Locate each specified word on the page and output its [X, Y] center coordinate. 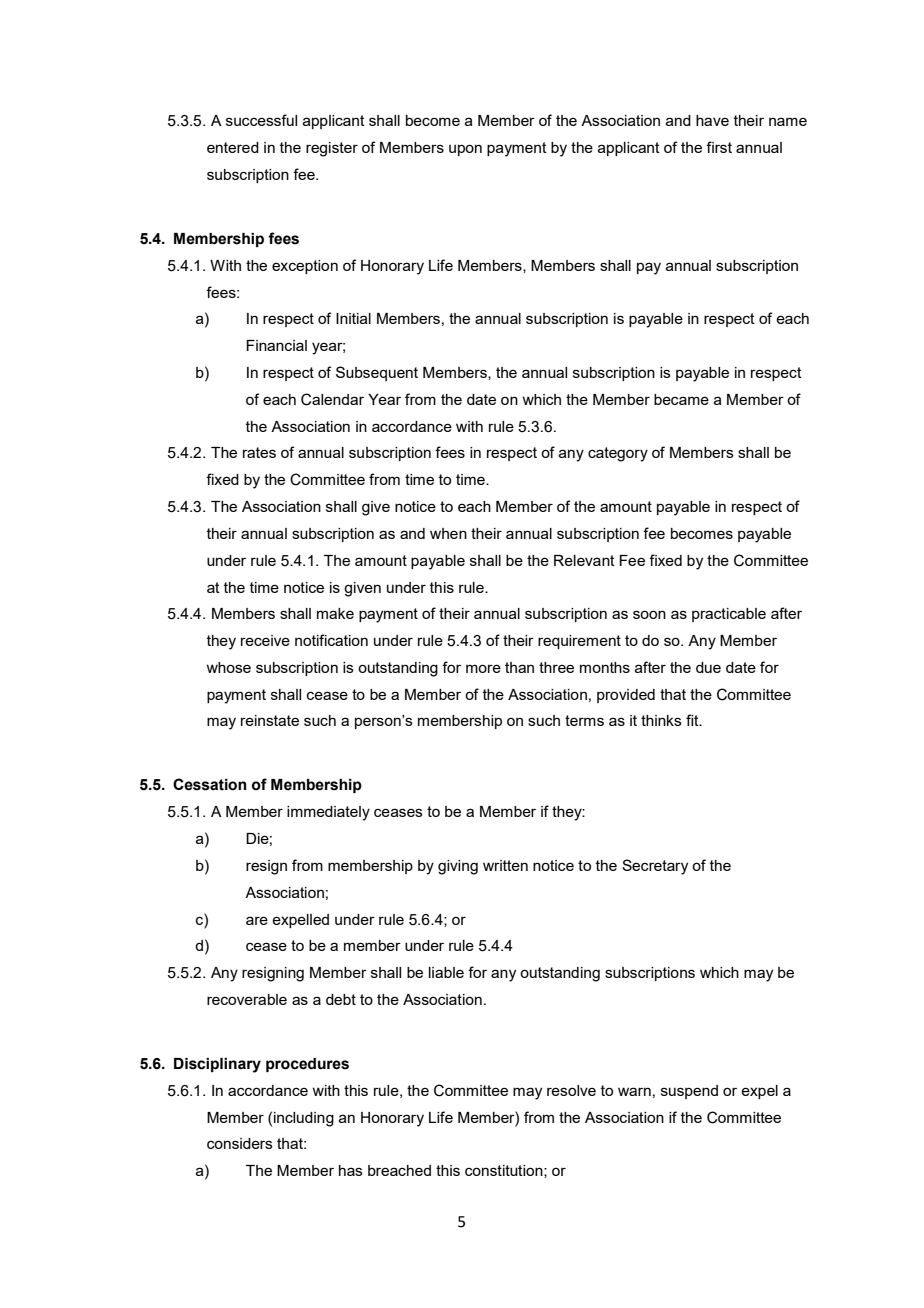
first [719, 147]
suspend [689, 1092]
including [304, 1119]
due [708, 667]
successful [261, 120]
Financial [276, 345]
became [681, 399]
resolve [571, 1090]
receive [265, 640]
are [257, 920]
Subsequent [377, 373]
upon [465, 150]
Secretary [655, 867]
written [505, 865]
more [483, 668]
